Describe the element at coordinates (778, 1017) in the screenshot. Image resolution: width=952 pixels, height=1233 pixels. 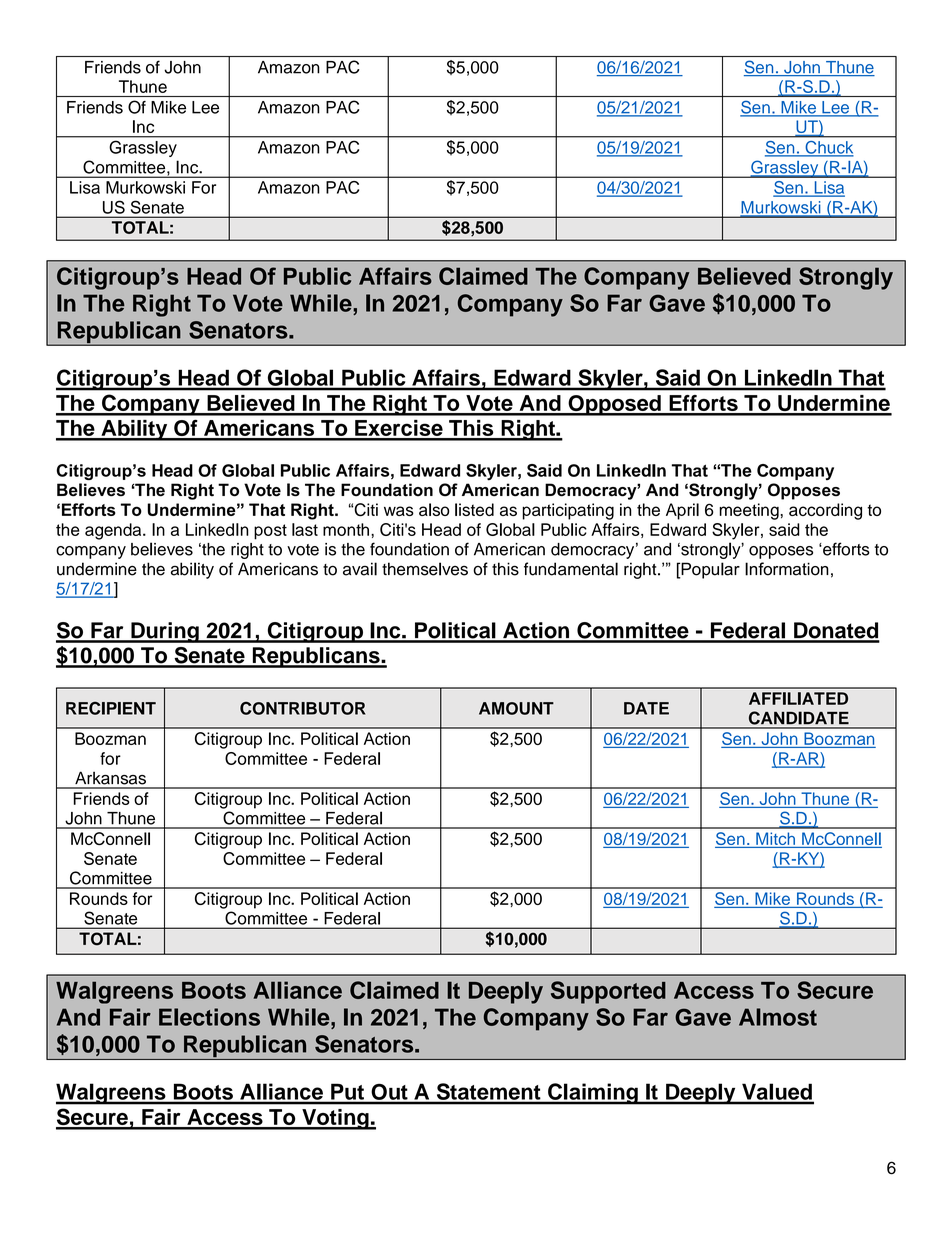
I see `Almost` at that location.
